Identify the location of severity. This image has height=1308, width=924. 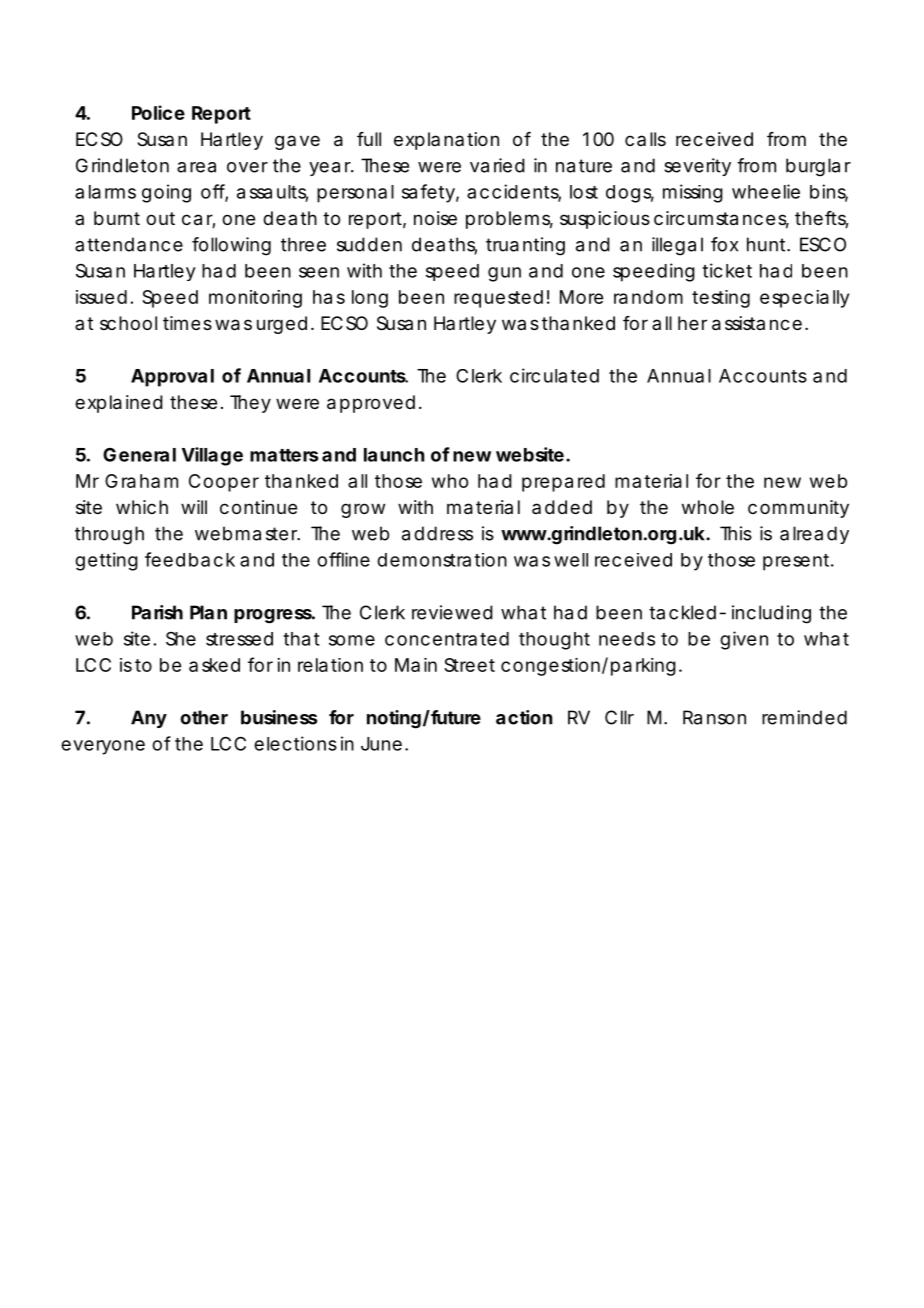
(697, 167).
